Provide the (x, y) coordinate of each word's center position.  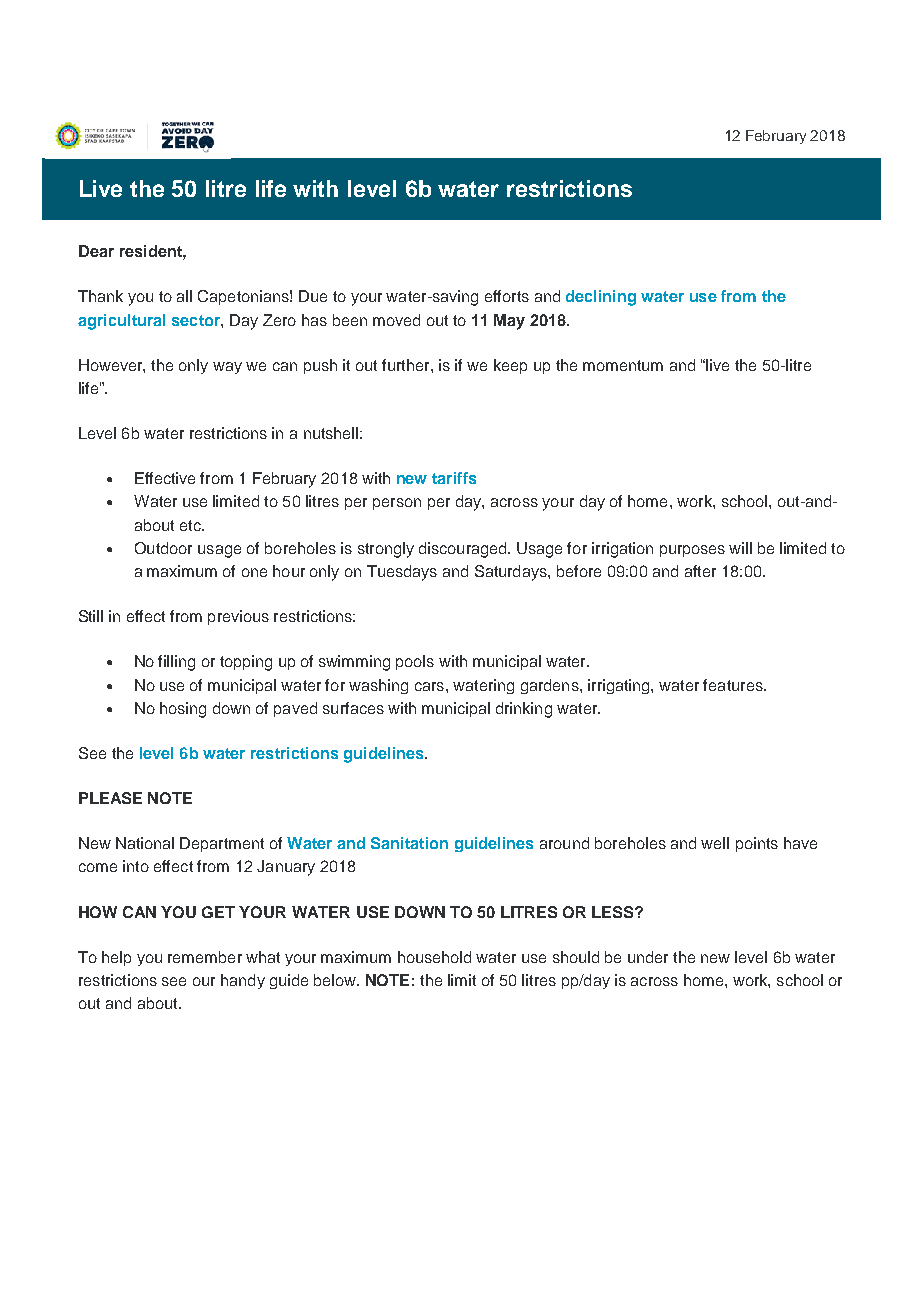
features (734, 685)
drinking (524, 710)
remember (205, 957)
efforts (507, 296)
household (434, 957)
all (184, 296)
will (740, 548)
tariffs (454, 478)
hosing (183, 710)
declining (601, 298)
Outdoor (163, 548)
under (648, 957)
